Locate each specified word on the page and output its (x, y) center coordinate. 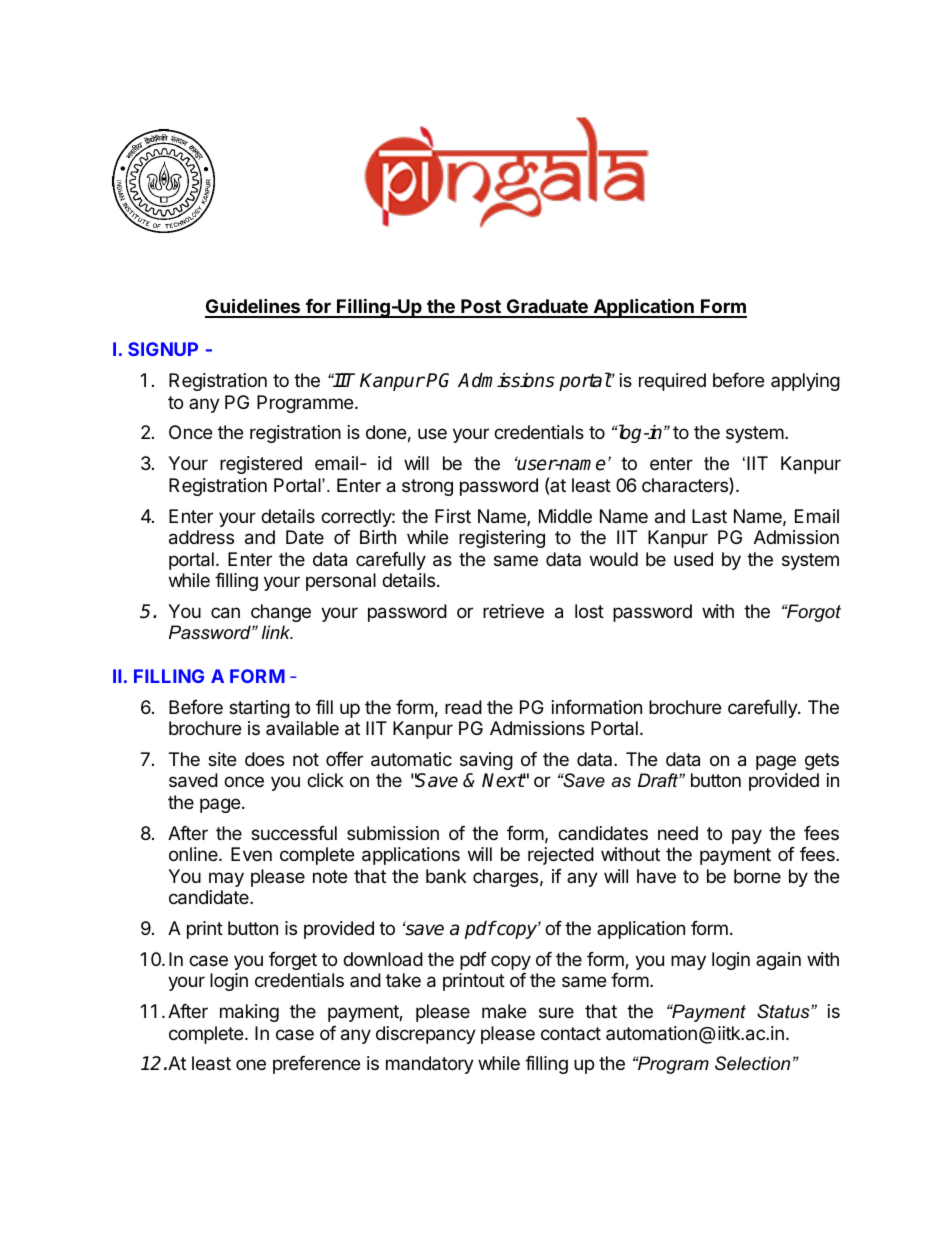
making (249, 1013)
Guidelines (253, 307)
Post (481, 308)
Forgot (813, 613)
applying (805, 382)
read (463, 707)
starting (259, 709)
